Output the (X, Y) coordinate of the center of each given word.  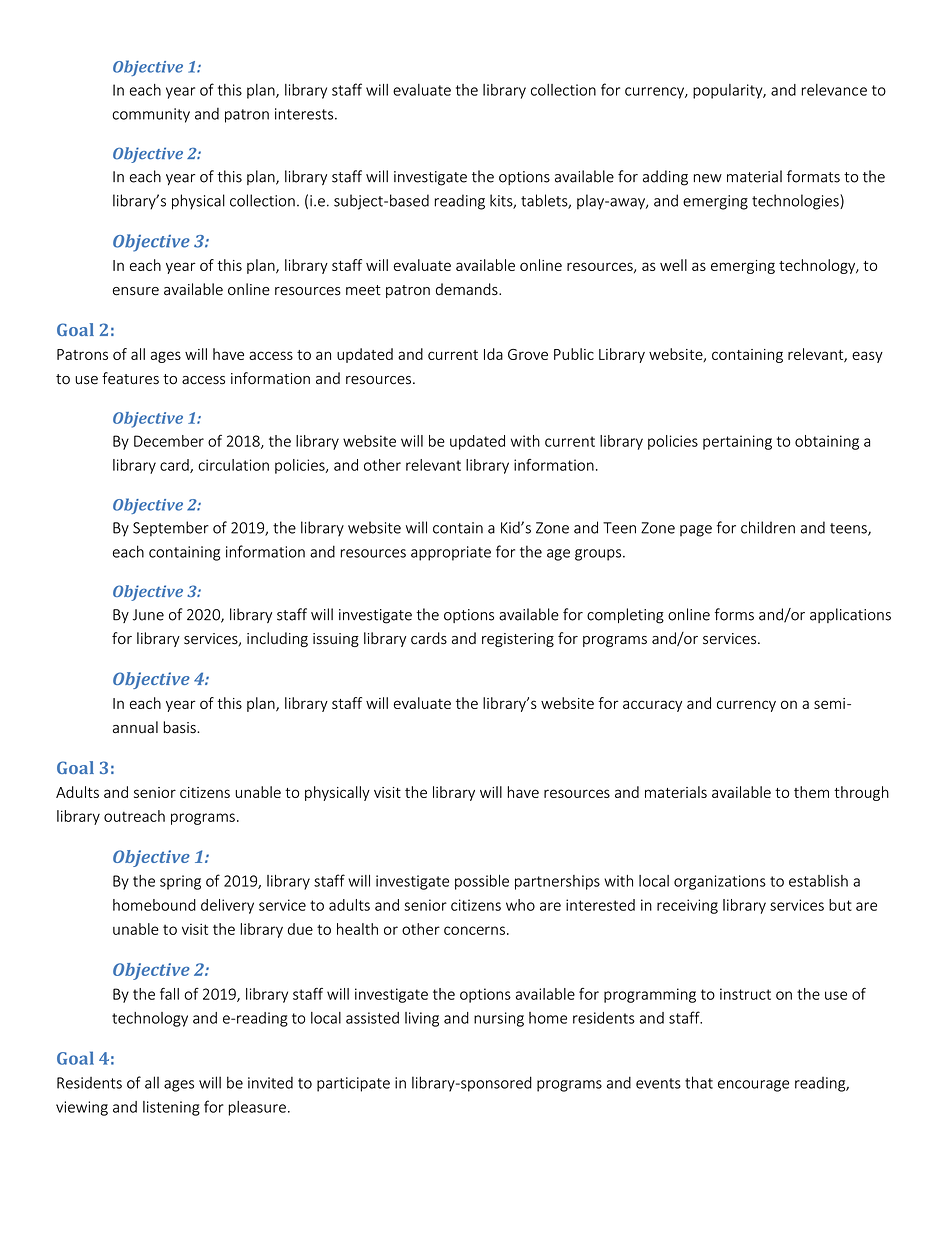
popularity (729, 91)
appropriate (451, 553)
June (148, 615)
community (151, 115)
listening (171, 1108)
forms (734, 614)
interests (305, 114)
